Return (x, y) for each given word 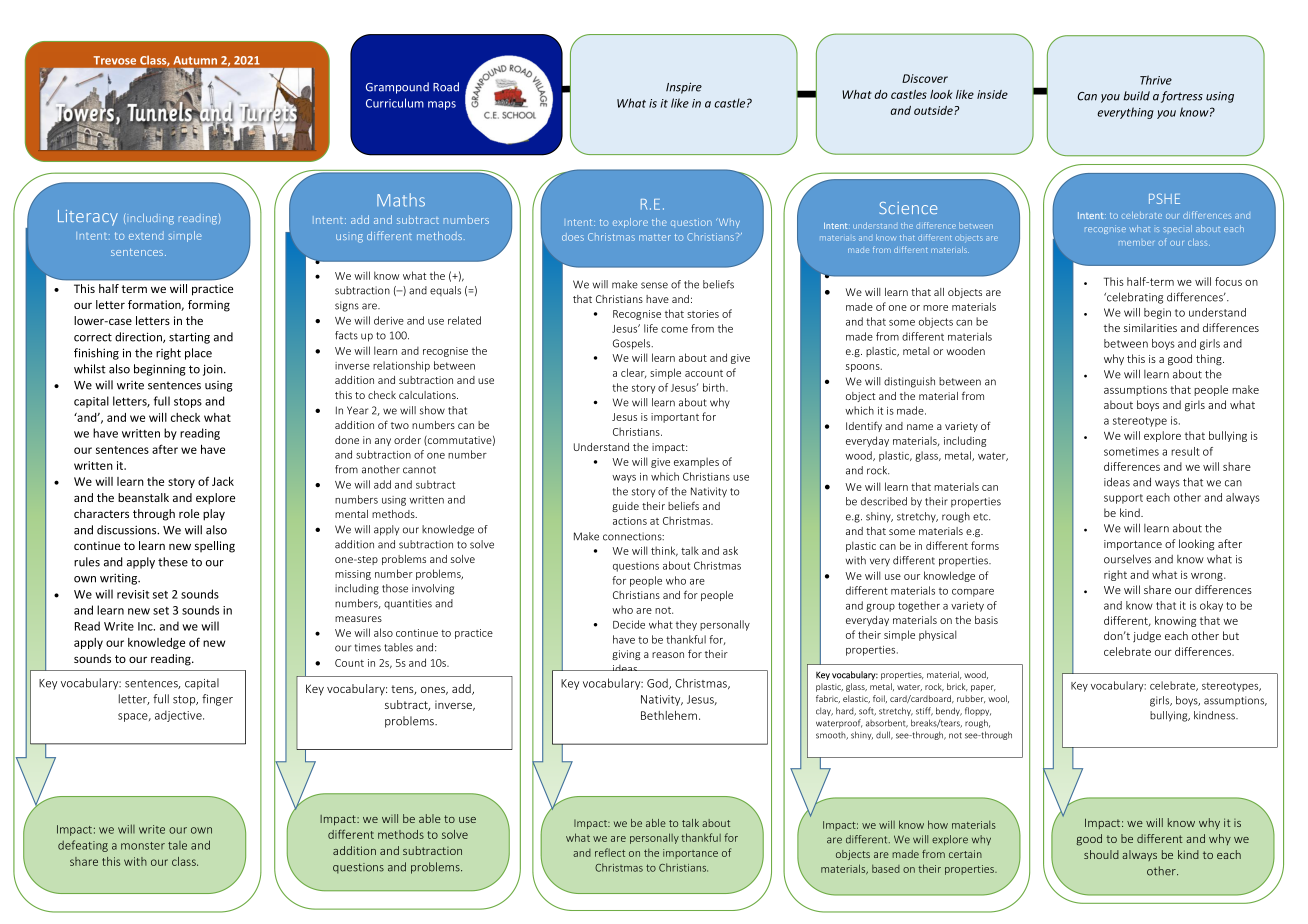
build (1136, 96)
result (1185, 451)
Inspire (684, 88)
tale (177, 845)
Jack (223, 481)
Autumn (195, 60)
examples (696, 462)
